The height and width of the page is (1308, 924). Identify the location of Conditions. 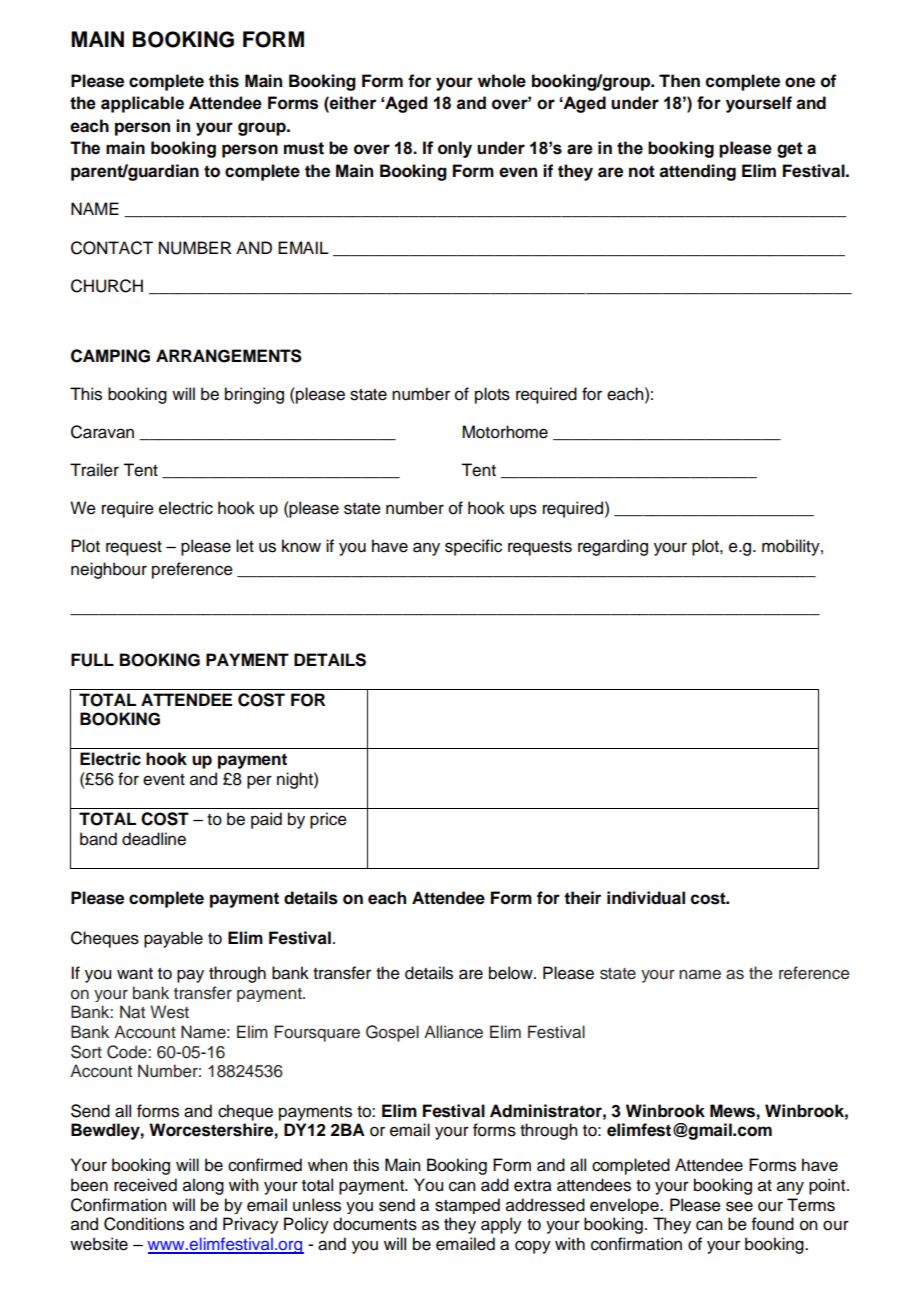
(144, 1224).
